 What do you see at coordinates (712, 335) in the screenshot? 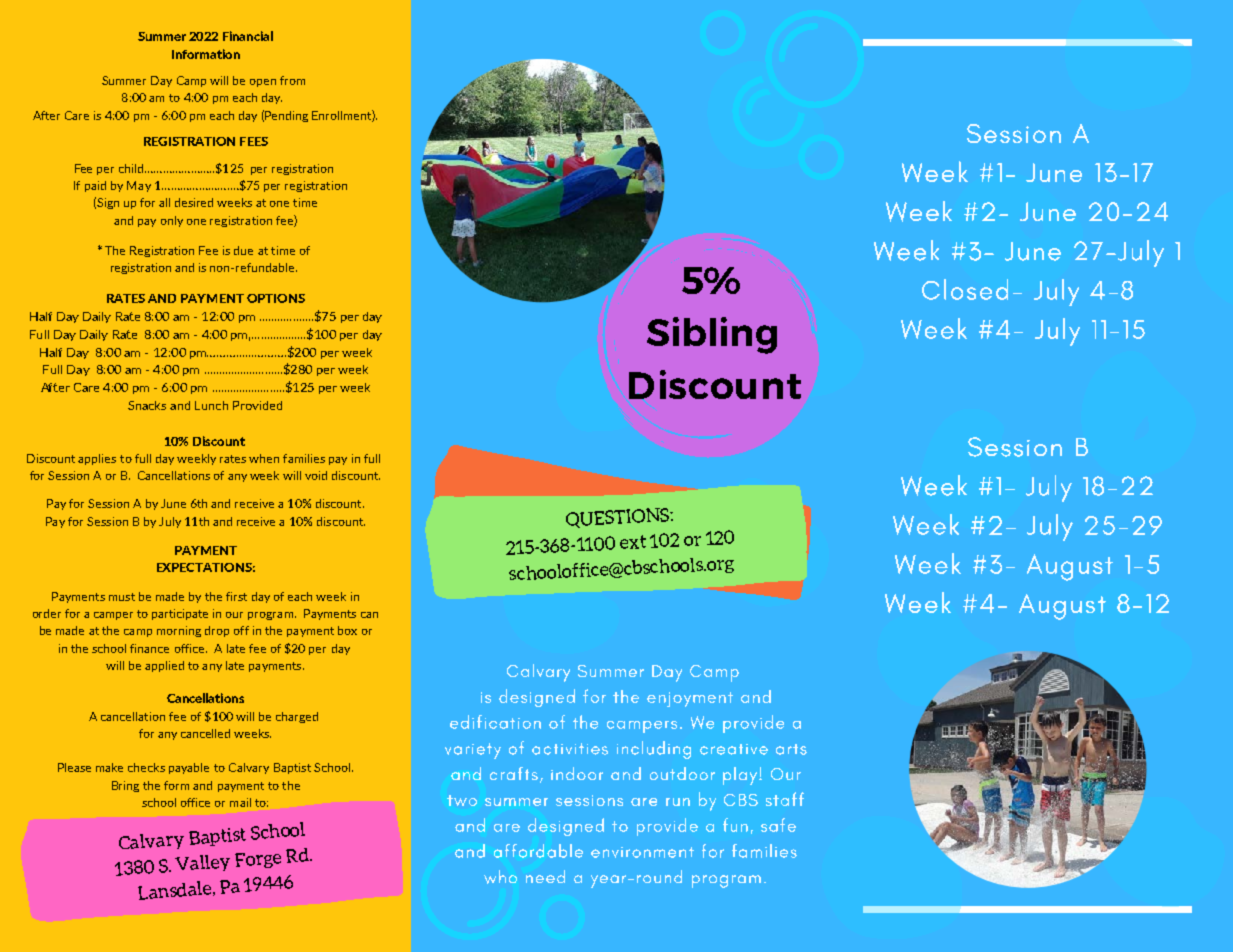
I see `Sibling` at bounding box center [712, 335].
